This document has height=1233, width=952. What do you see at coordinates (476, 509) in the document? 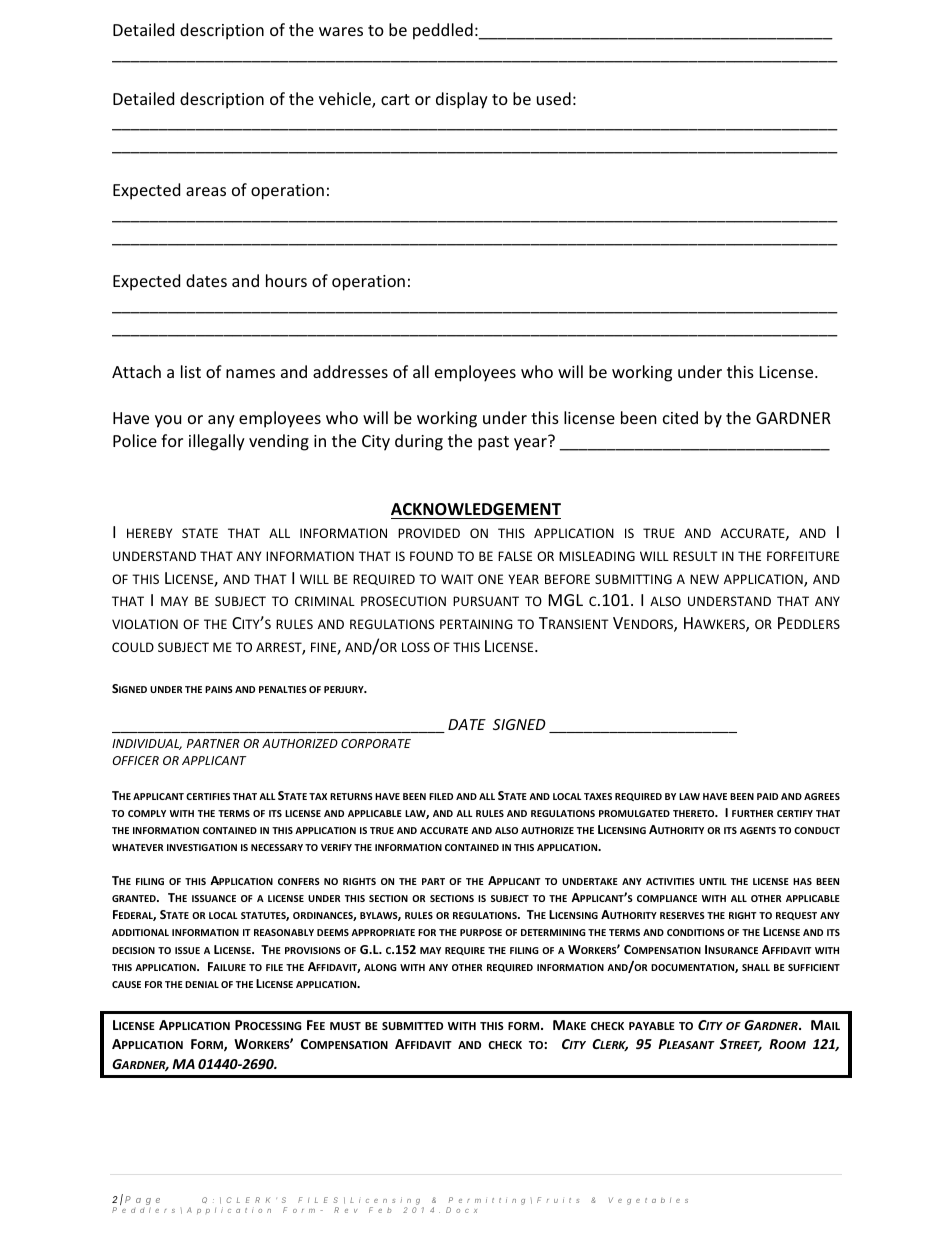
I see `ACKNOWLEDGEMENT` at bounding box center [476, 509].
